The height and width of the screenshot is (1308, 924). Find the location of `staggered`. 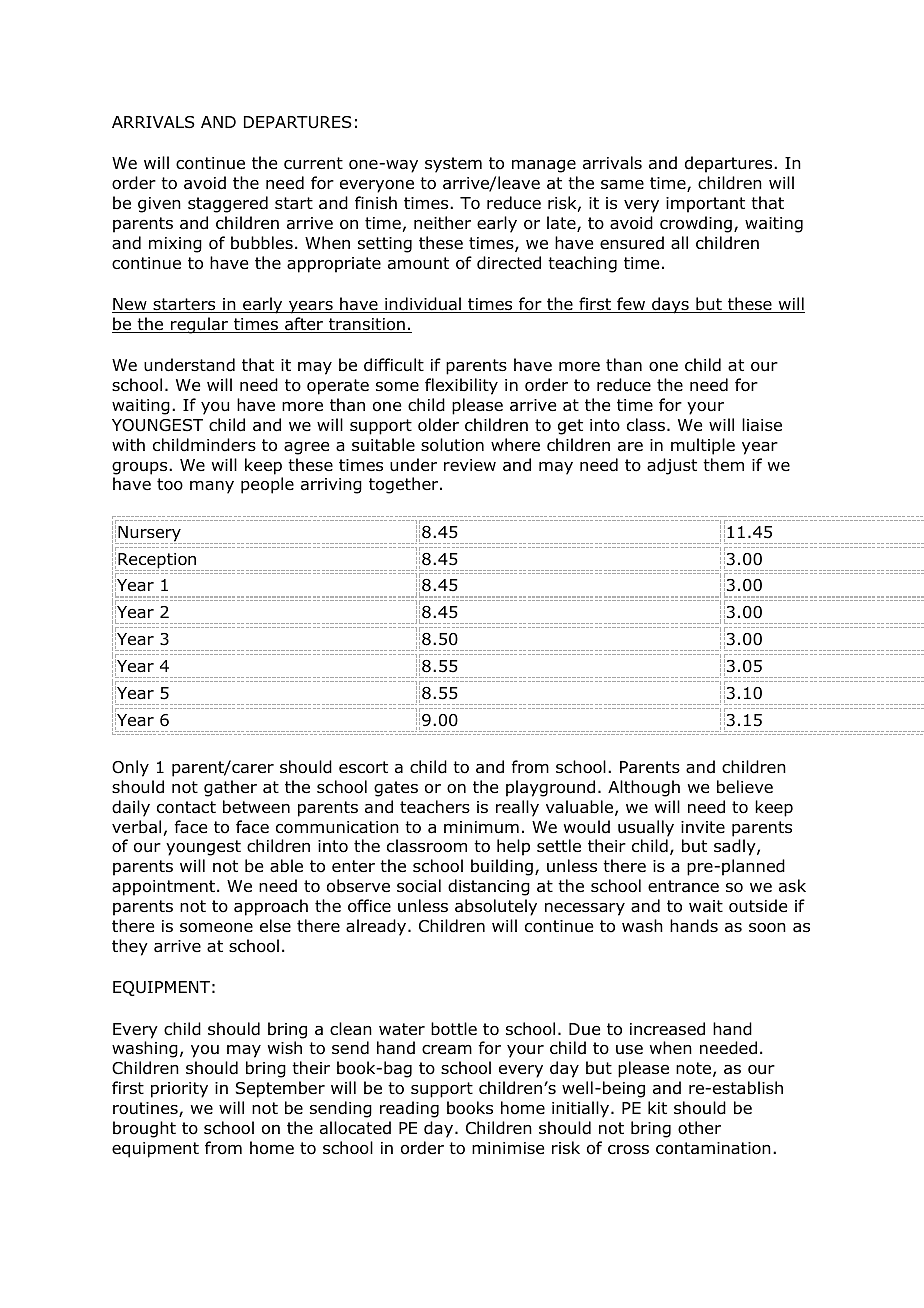

staggered is located at coordinates (228, 204).
